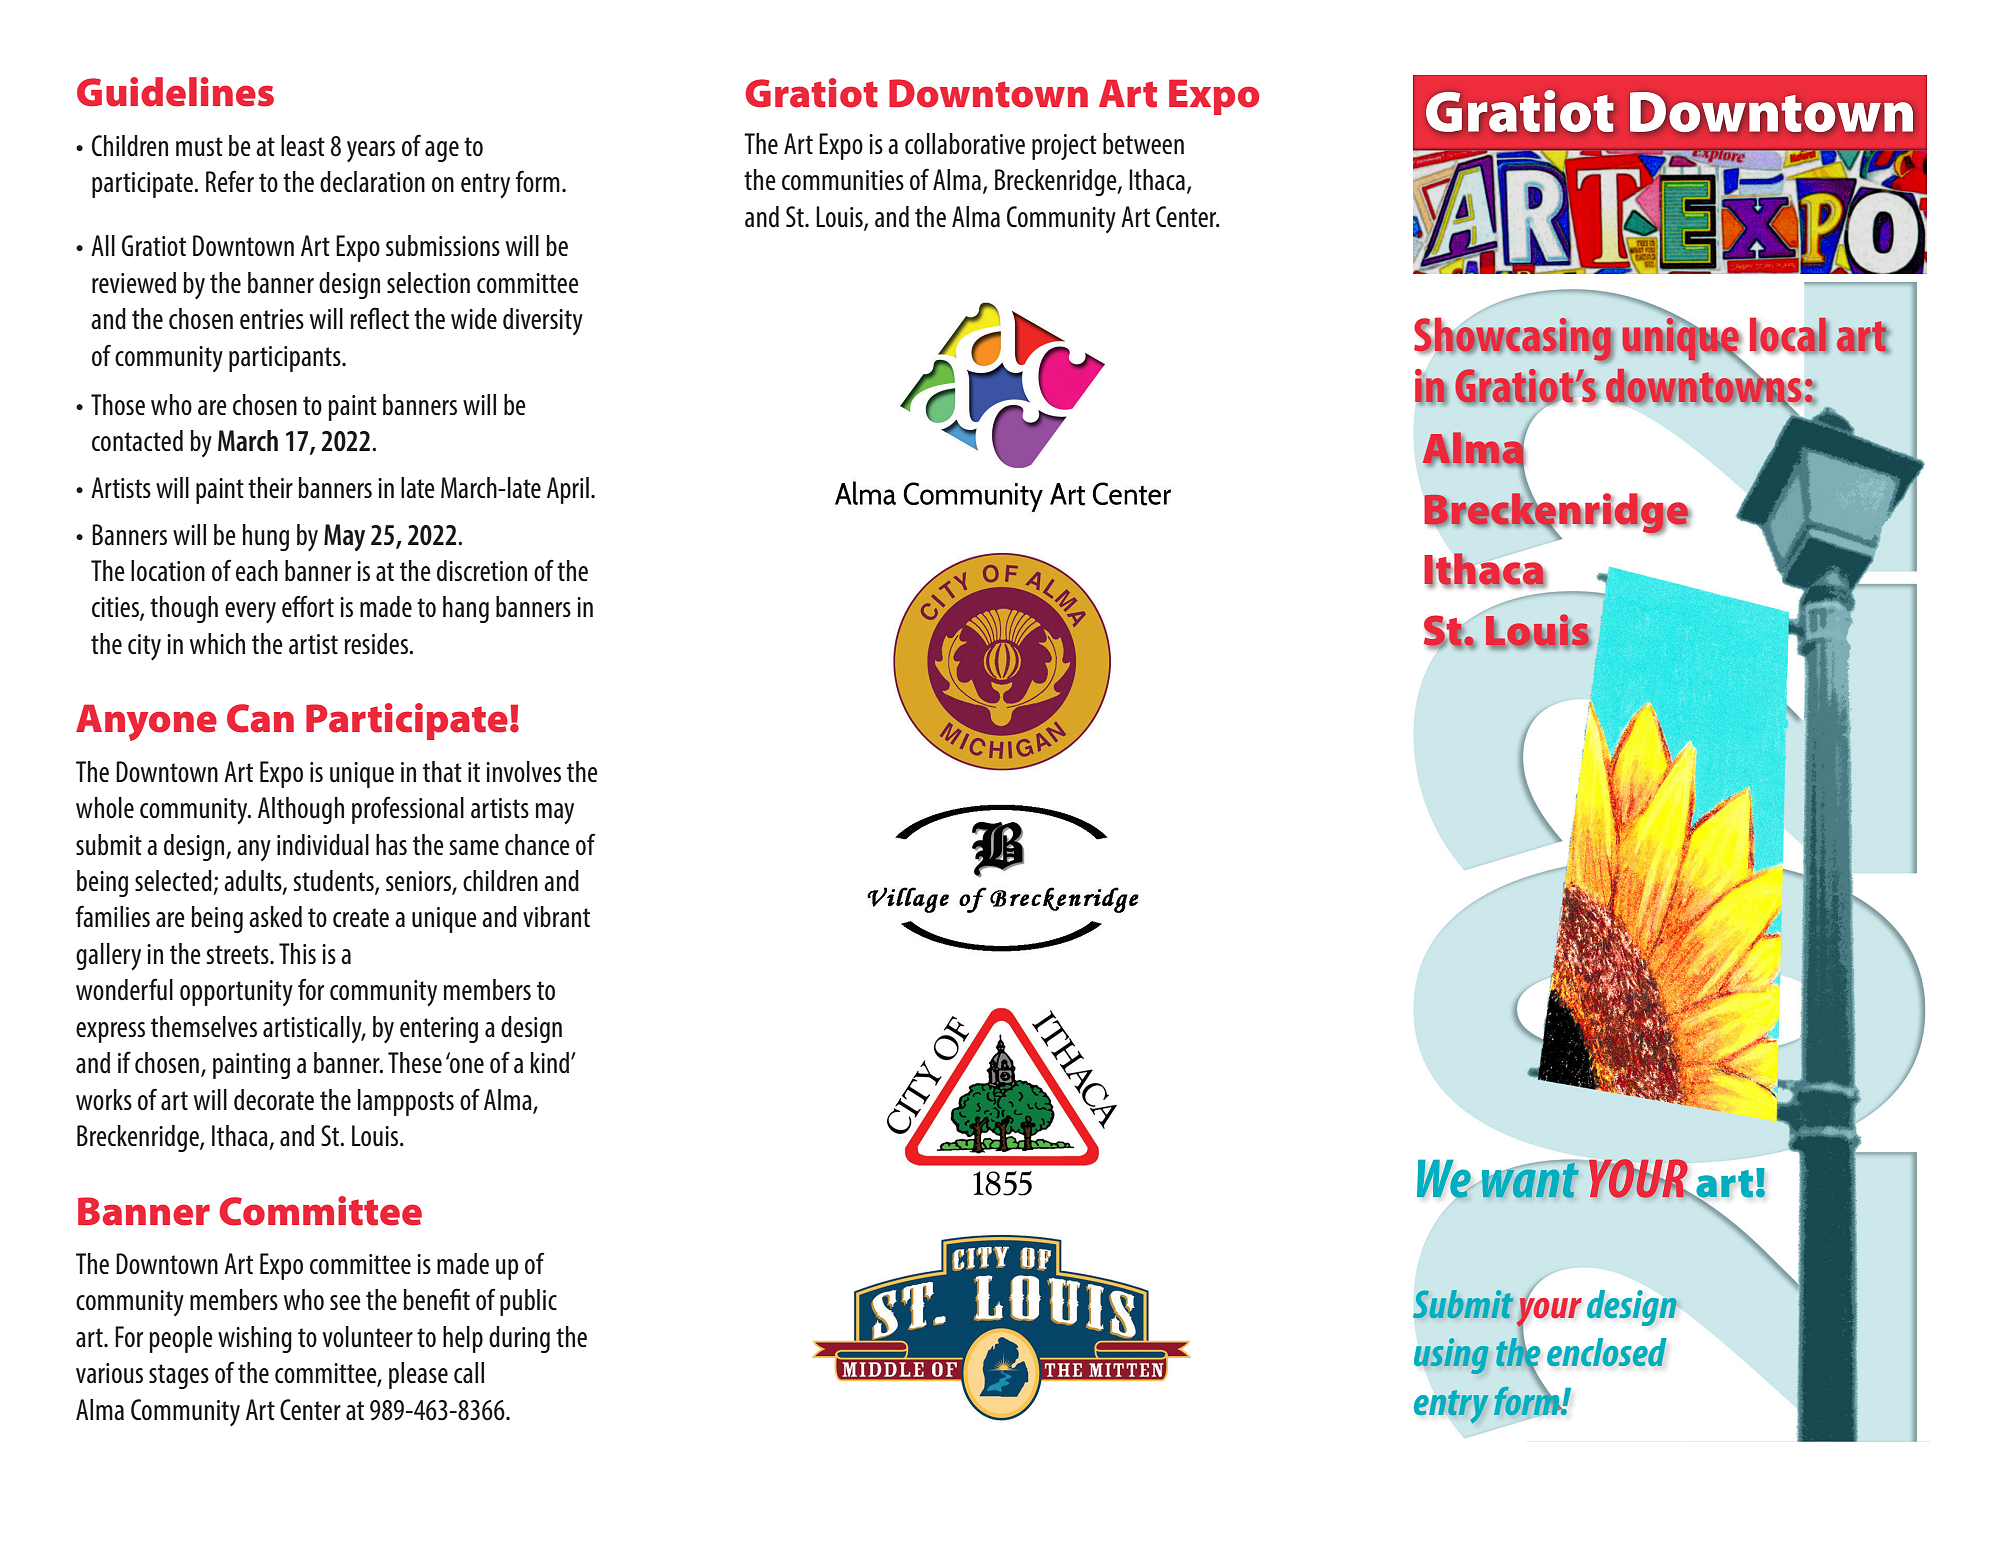 The width and height of the page is (2006, 1550). What do you see at coordinates (523, 771) in the page?
I see `involves` at bounding box center [523, 771].
